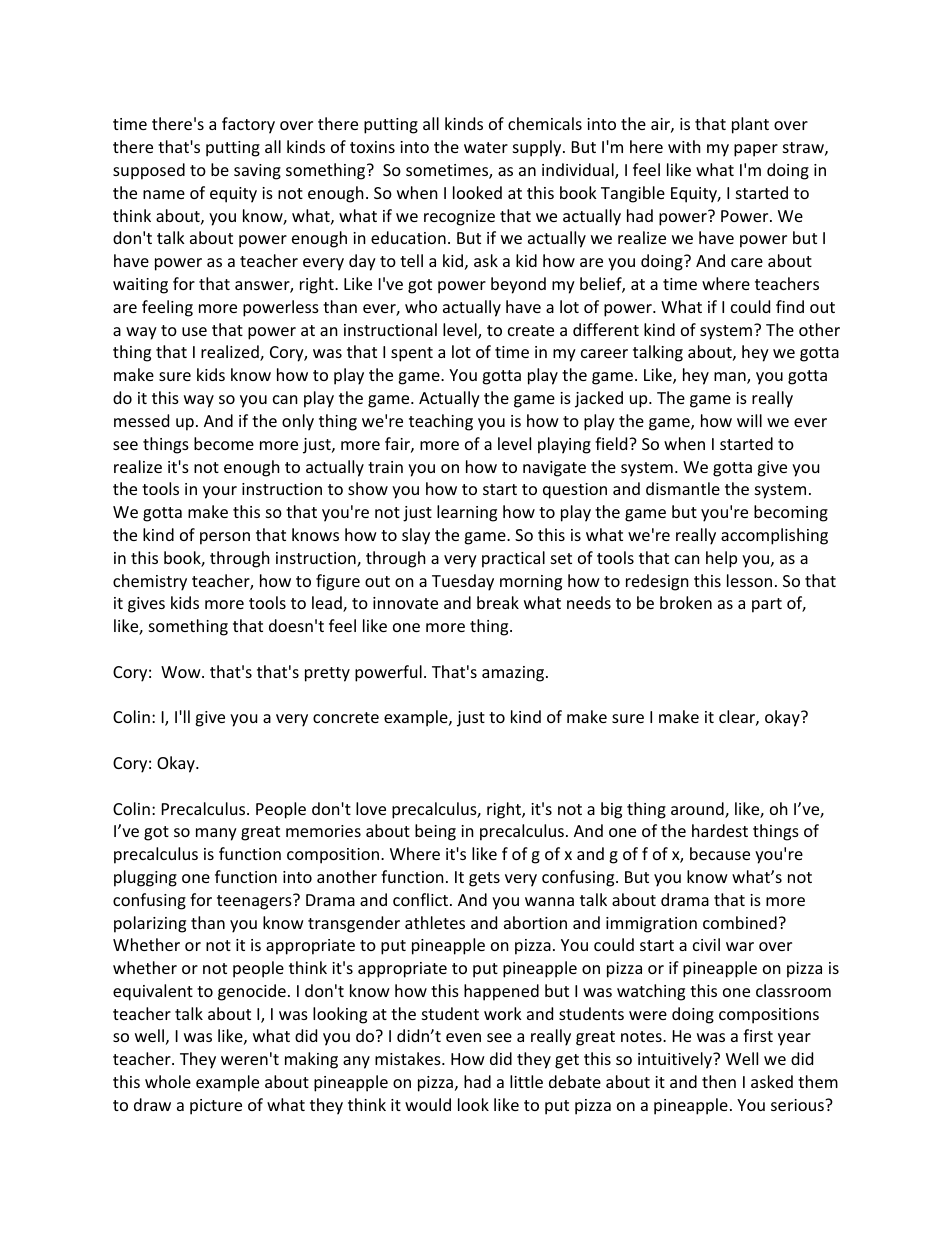 This document has width=952, height=1233. I want to click on chemistry, so click(150, 582).
